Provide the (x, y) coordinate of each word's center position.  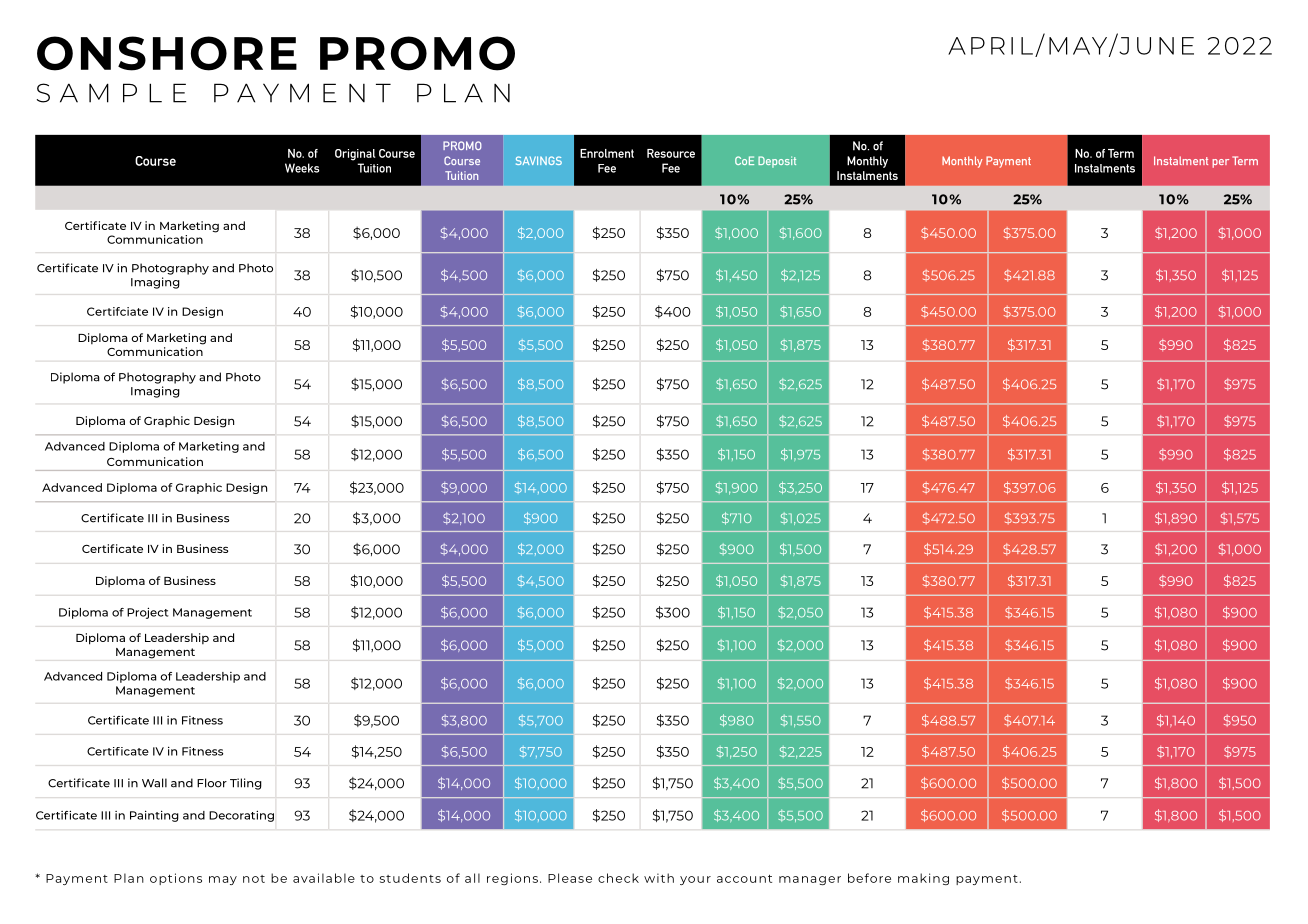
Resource (671, 153)
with (659, 878)
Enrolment (607, 153)
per (1220, 163)
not (254, 879)
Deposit (777, 162)
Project (148, 613)
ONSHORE (167, 53)
